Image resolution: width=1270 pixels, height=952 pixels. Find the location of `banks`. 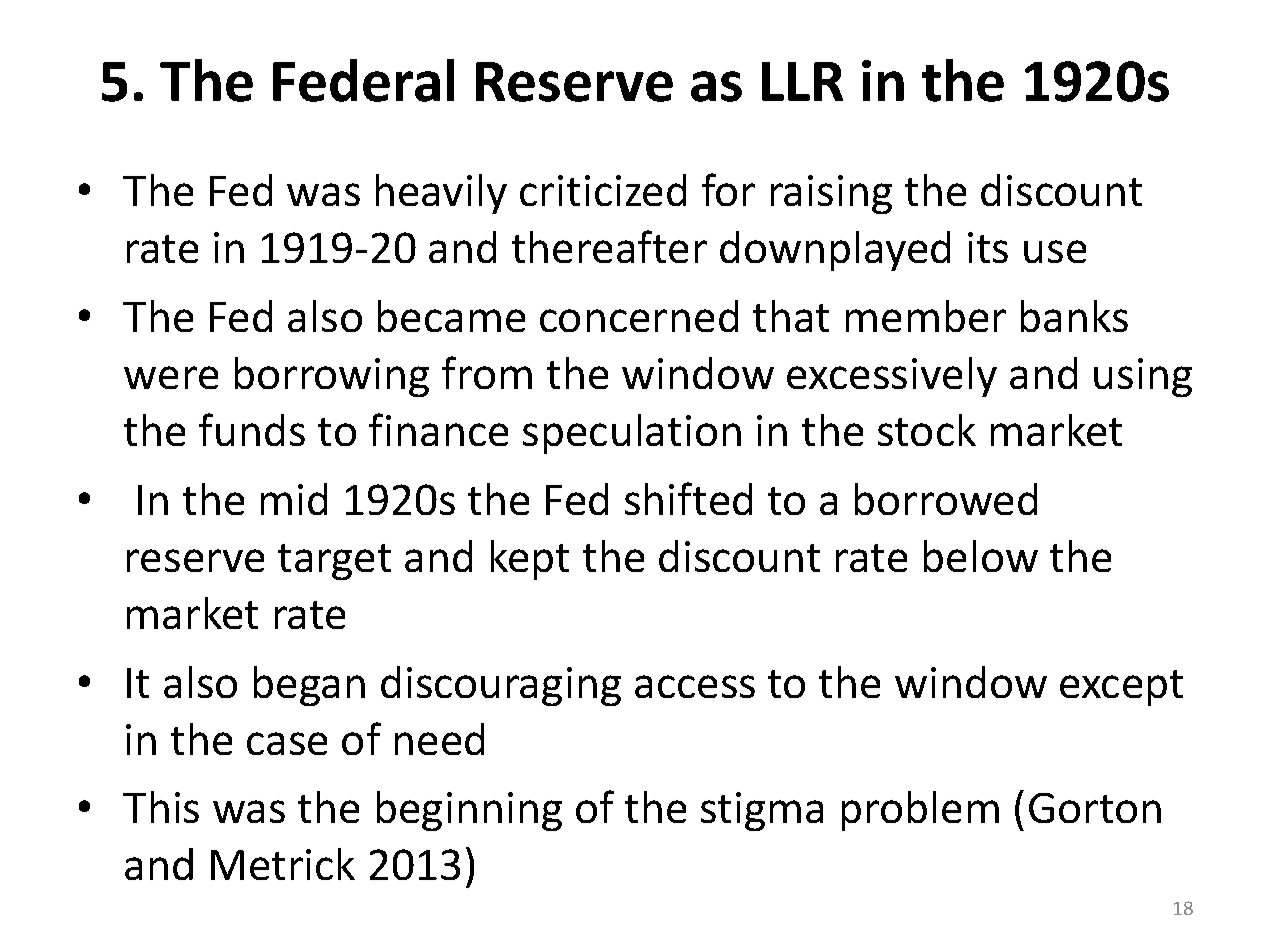

banks is located at coordinates (1074, 316).
